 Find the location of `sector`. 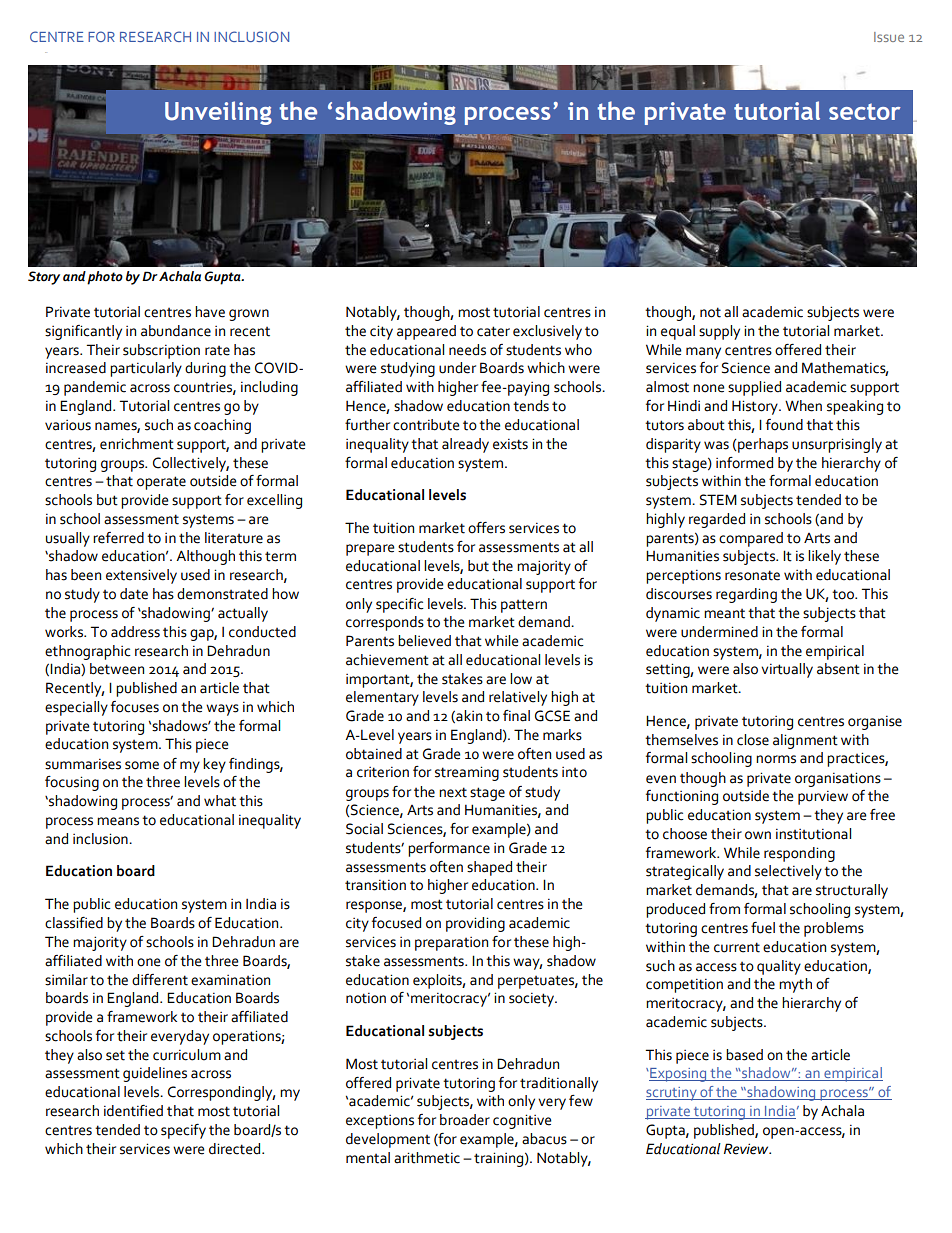

sector is located at coordinates (865, 111).
